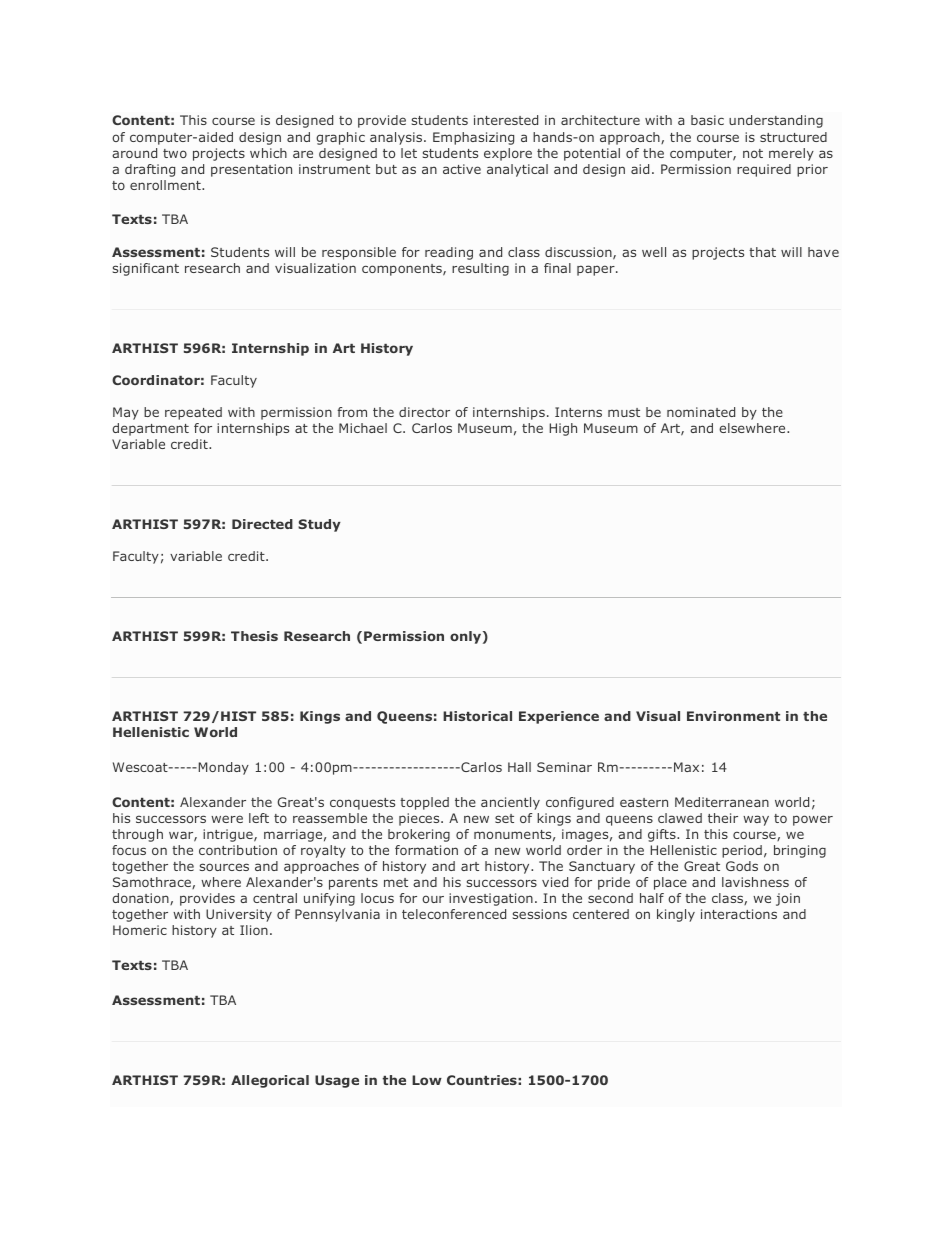 The width and height of the page is (952, 1233). What do you see at coordinates (427, 1080) in the page?
I see `Low` at bounding box center [427, 1080].
